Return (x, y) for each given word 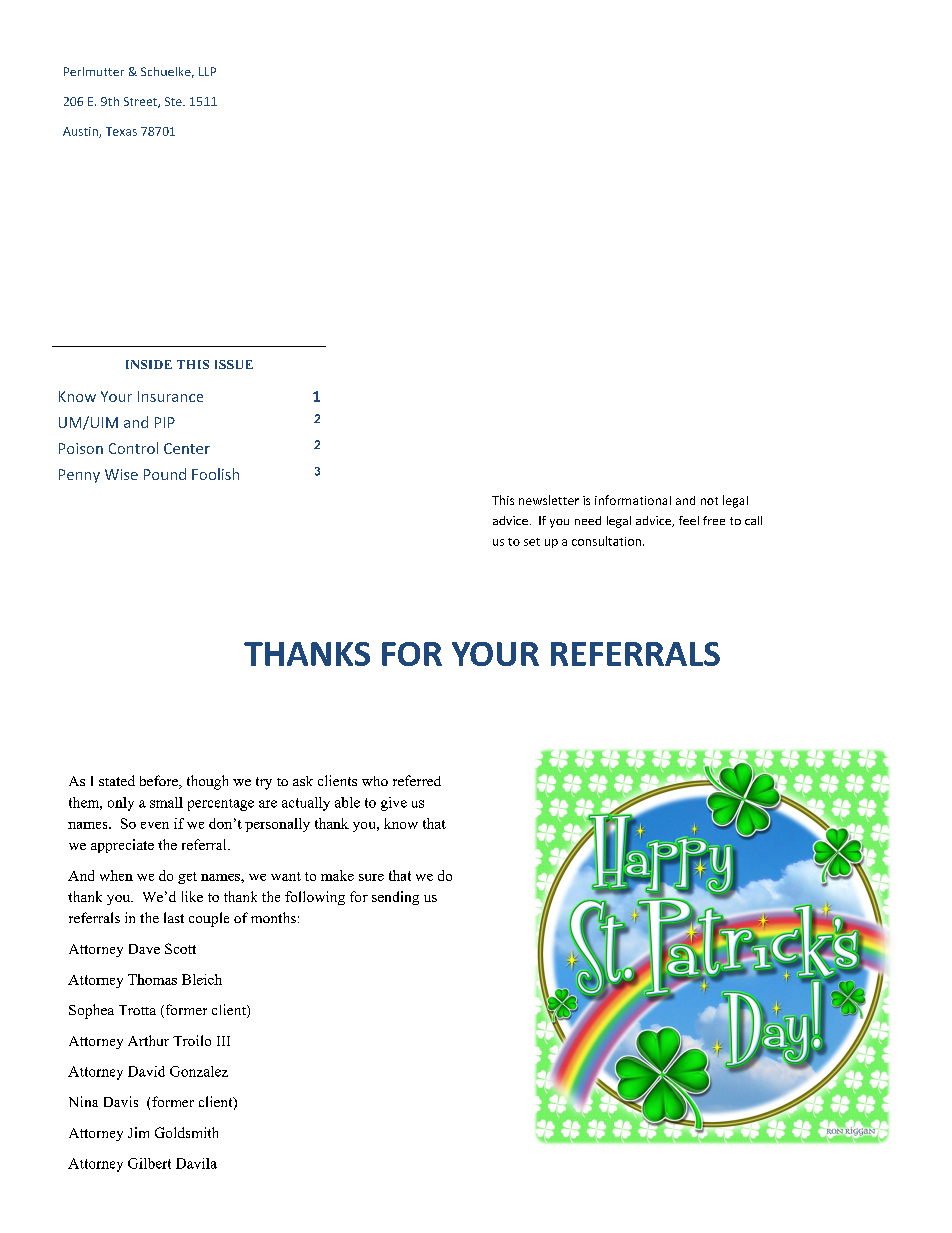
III (223, 1041)
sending (395, 898)
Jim (138, 1132)
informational (633, 500)
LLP (207, 71)
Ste (174, 101)
